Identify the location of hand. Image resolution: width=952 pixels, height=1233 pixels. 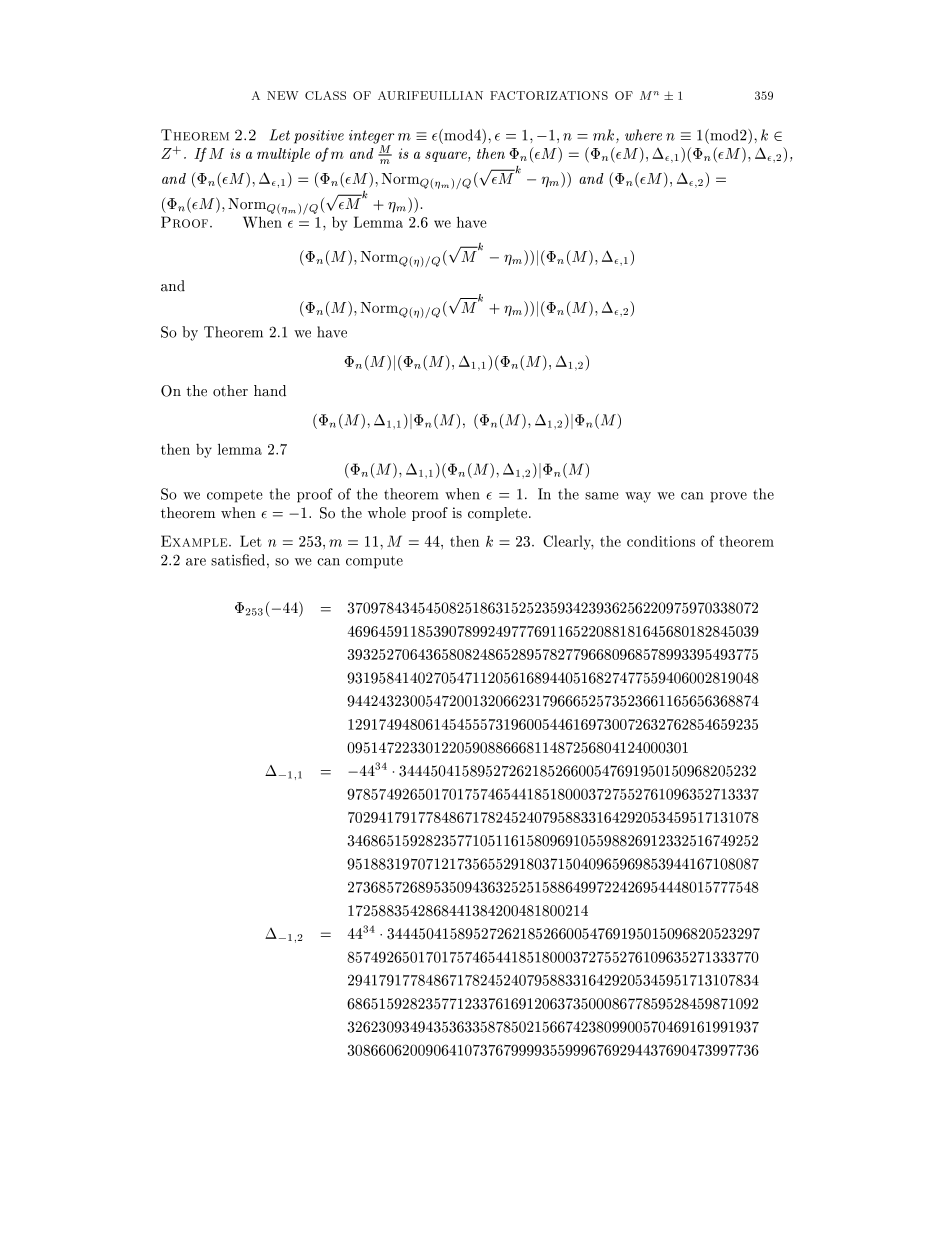
(270, 391).
